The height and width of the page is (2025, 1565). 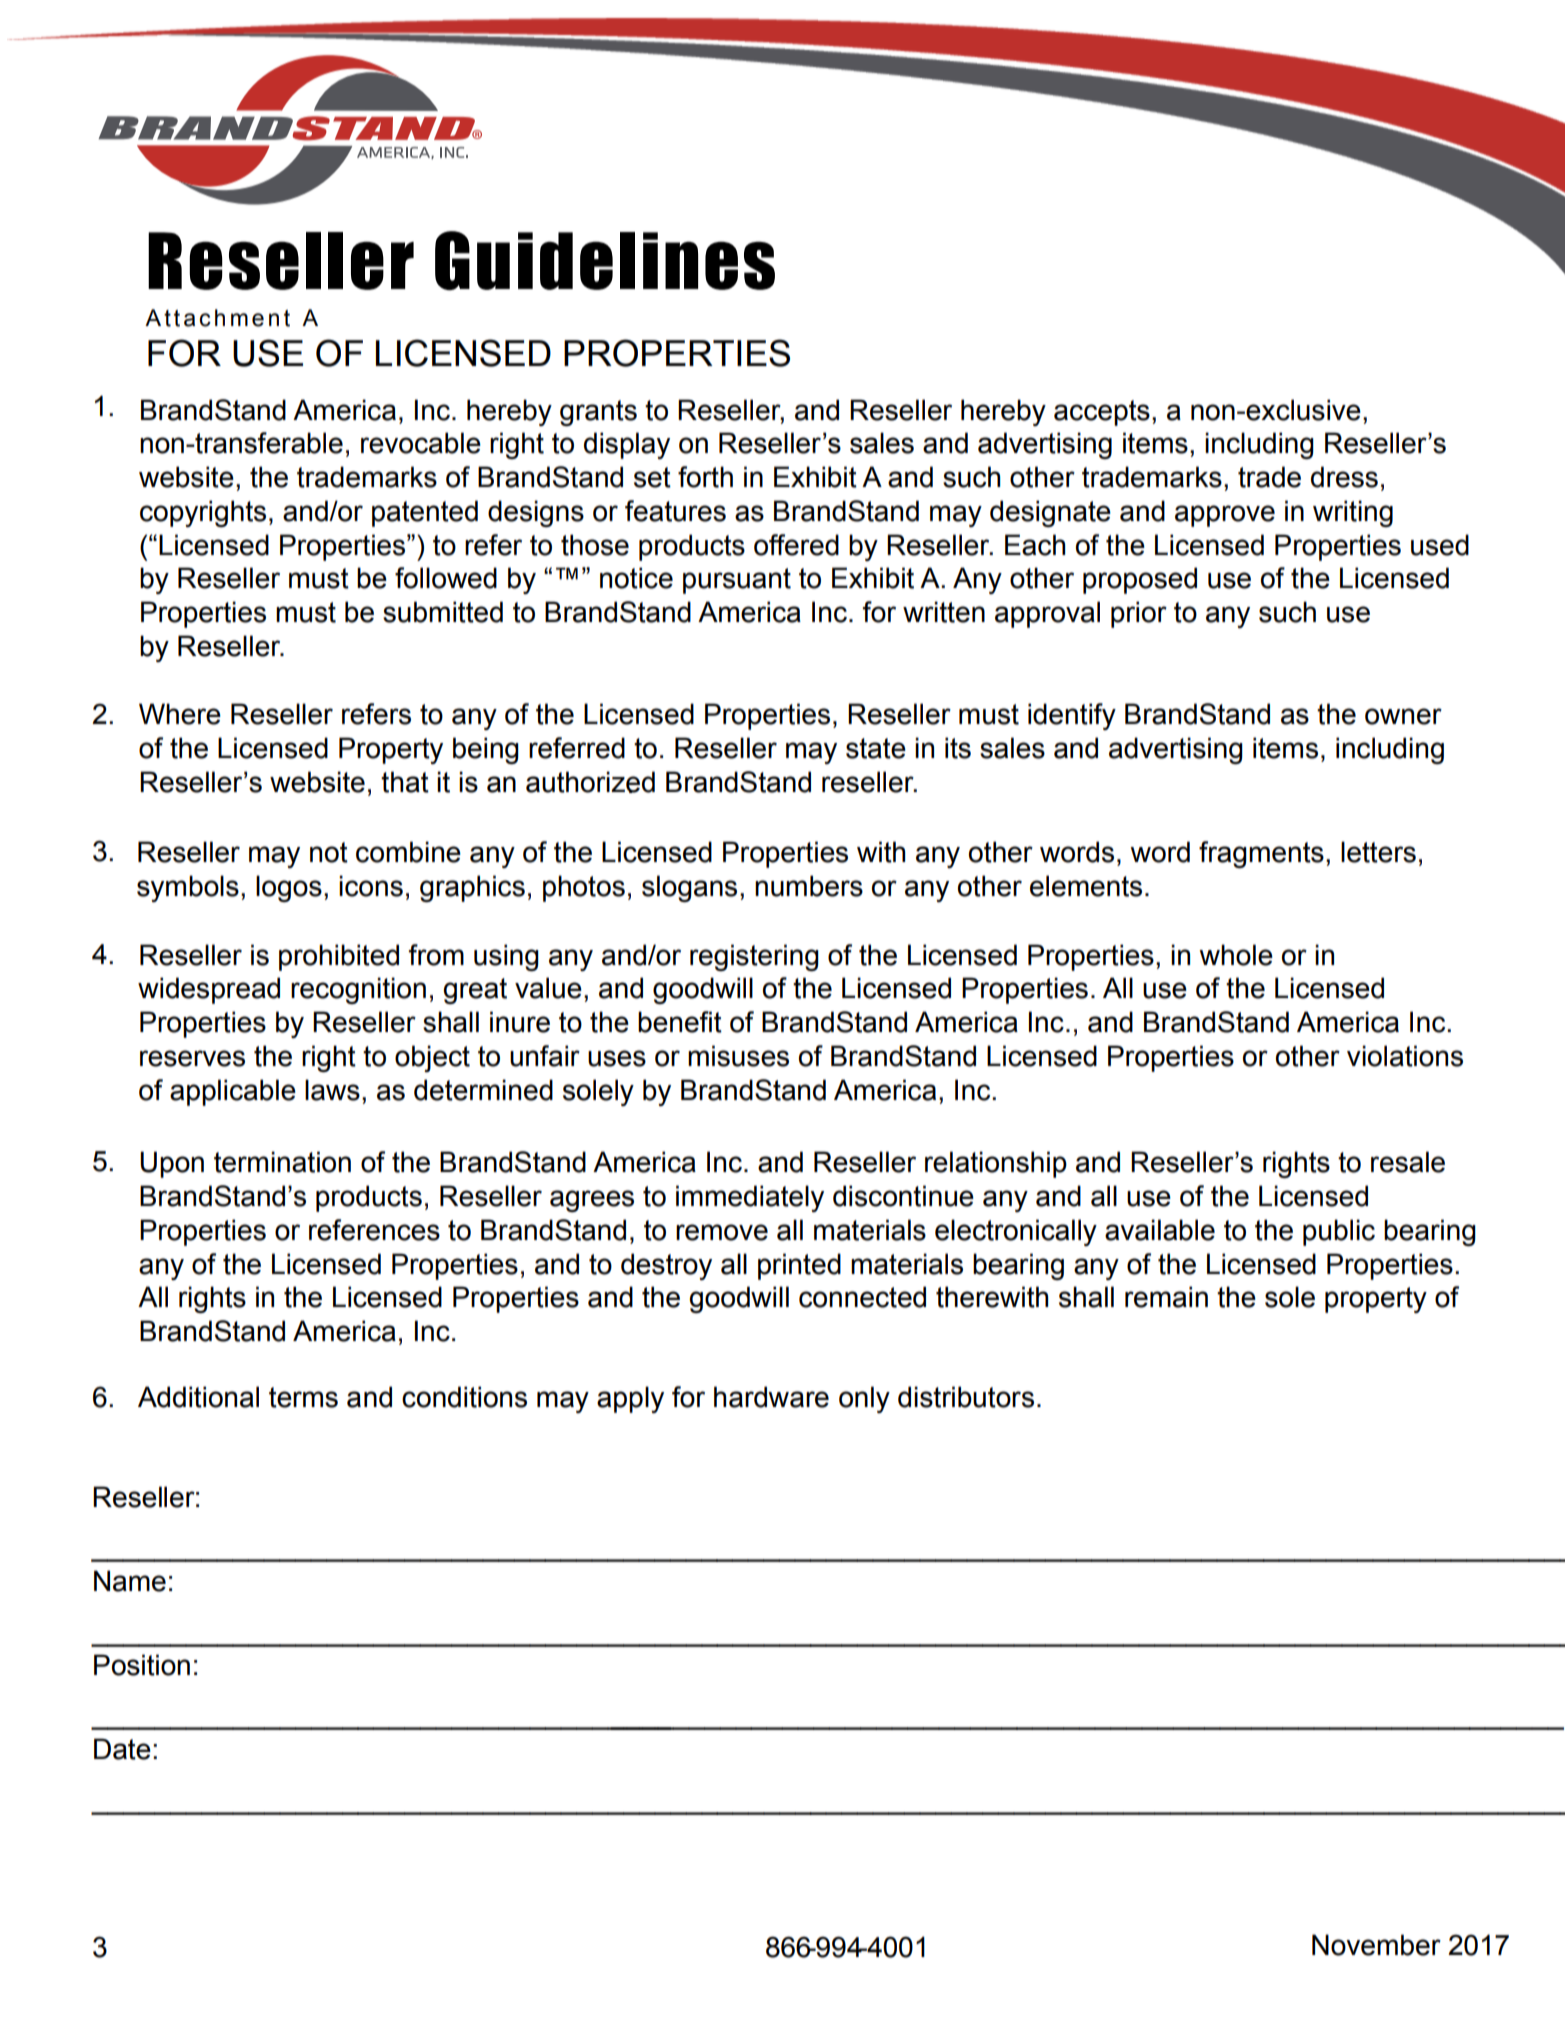 What do you see at coordinates (421, 443) in the page?
I see `revocable` at bounding box center [421, 443].
